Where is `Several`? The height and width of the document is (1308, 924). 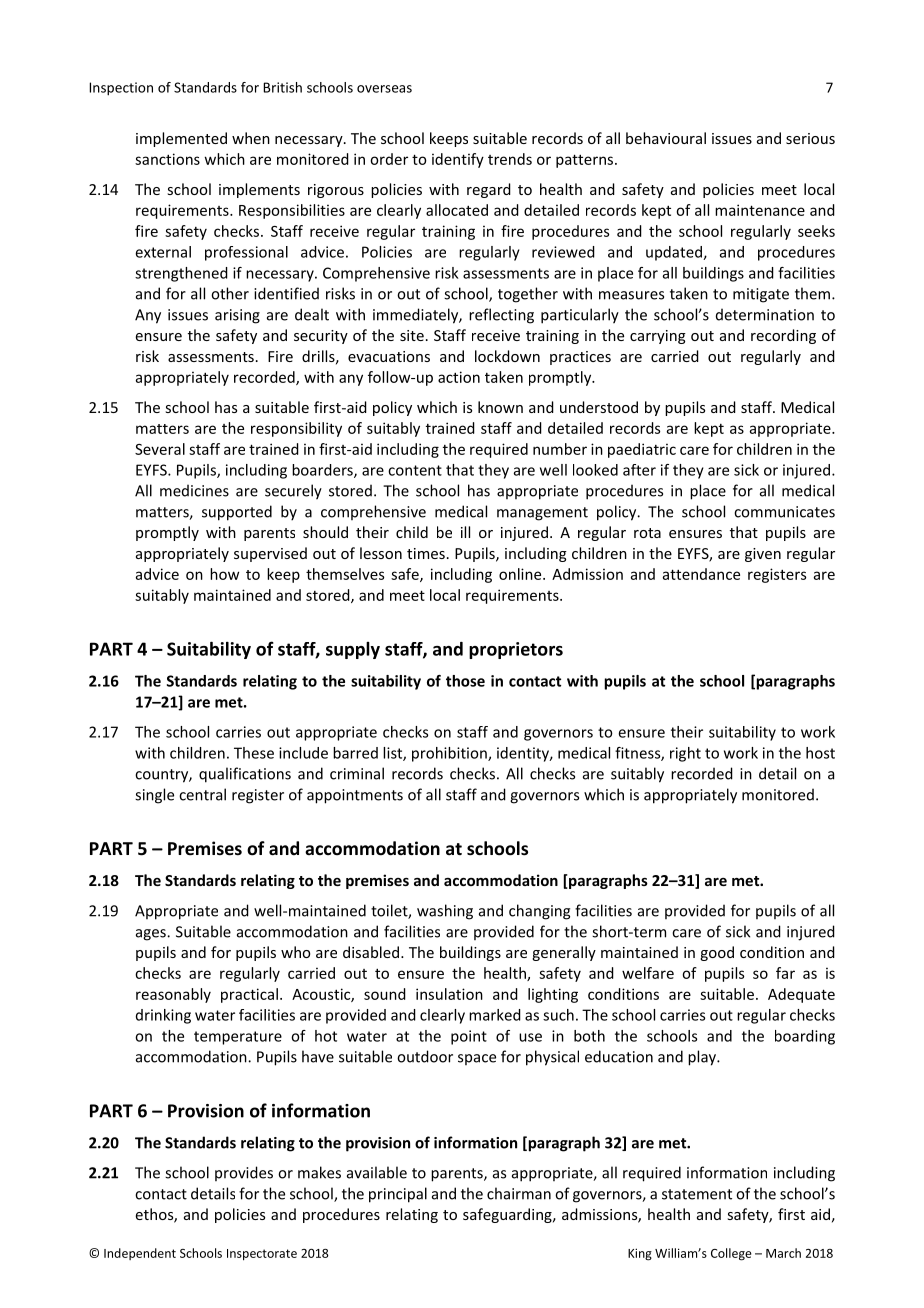 Several is located at coordinates (160, 449).
